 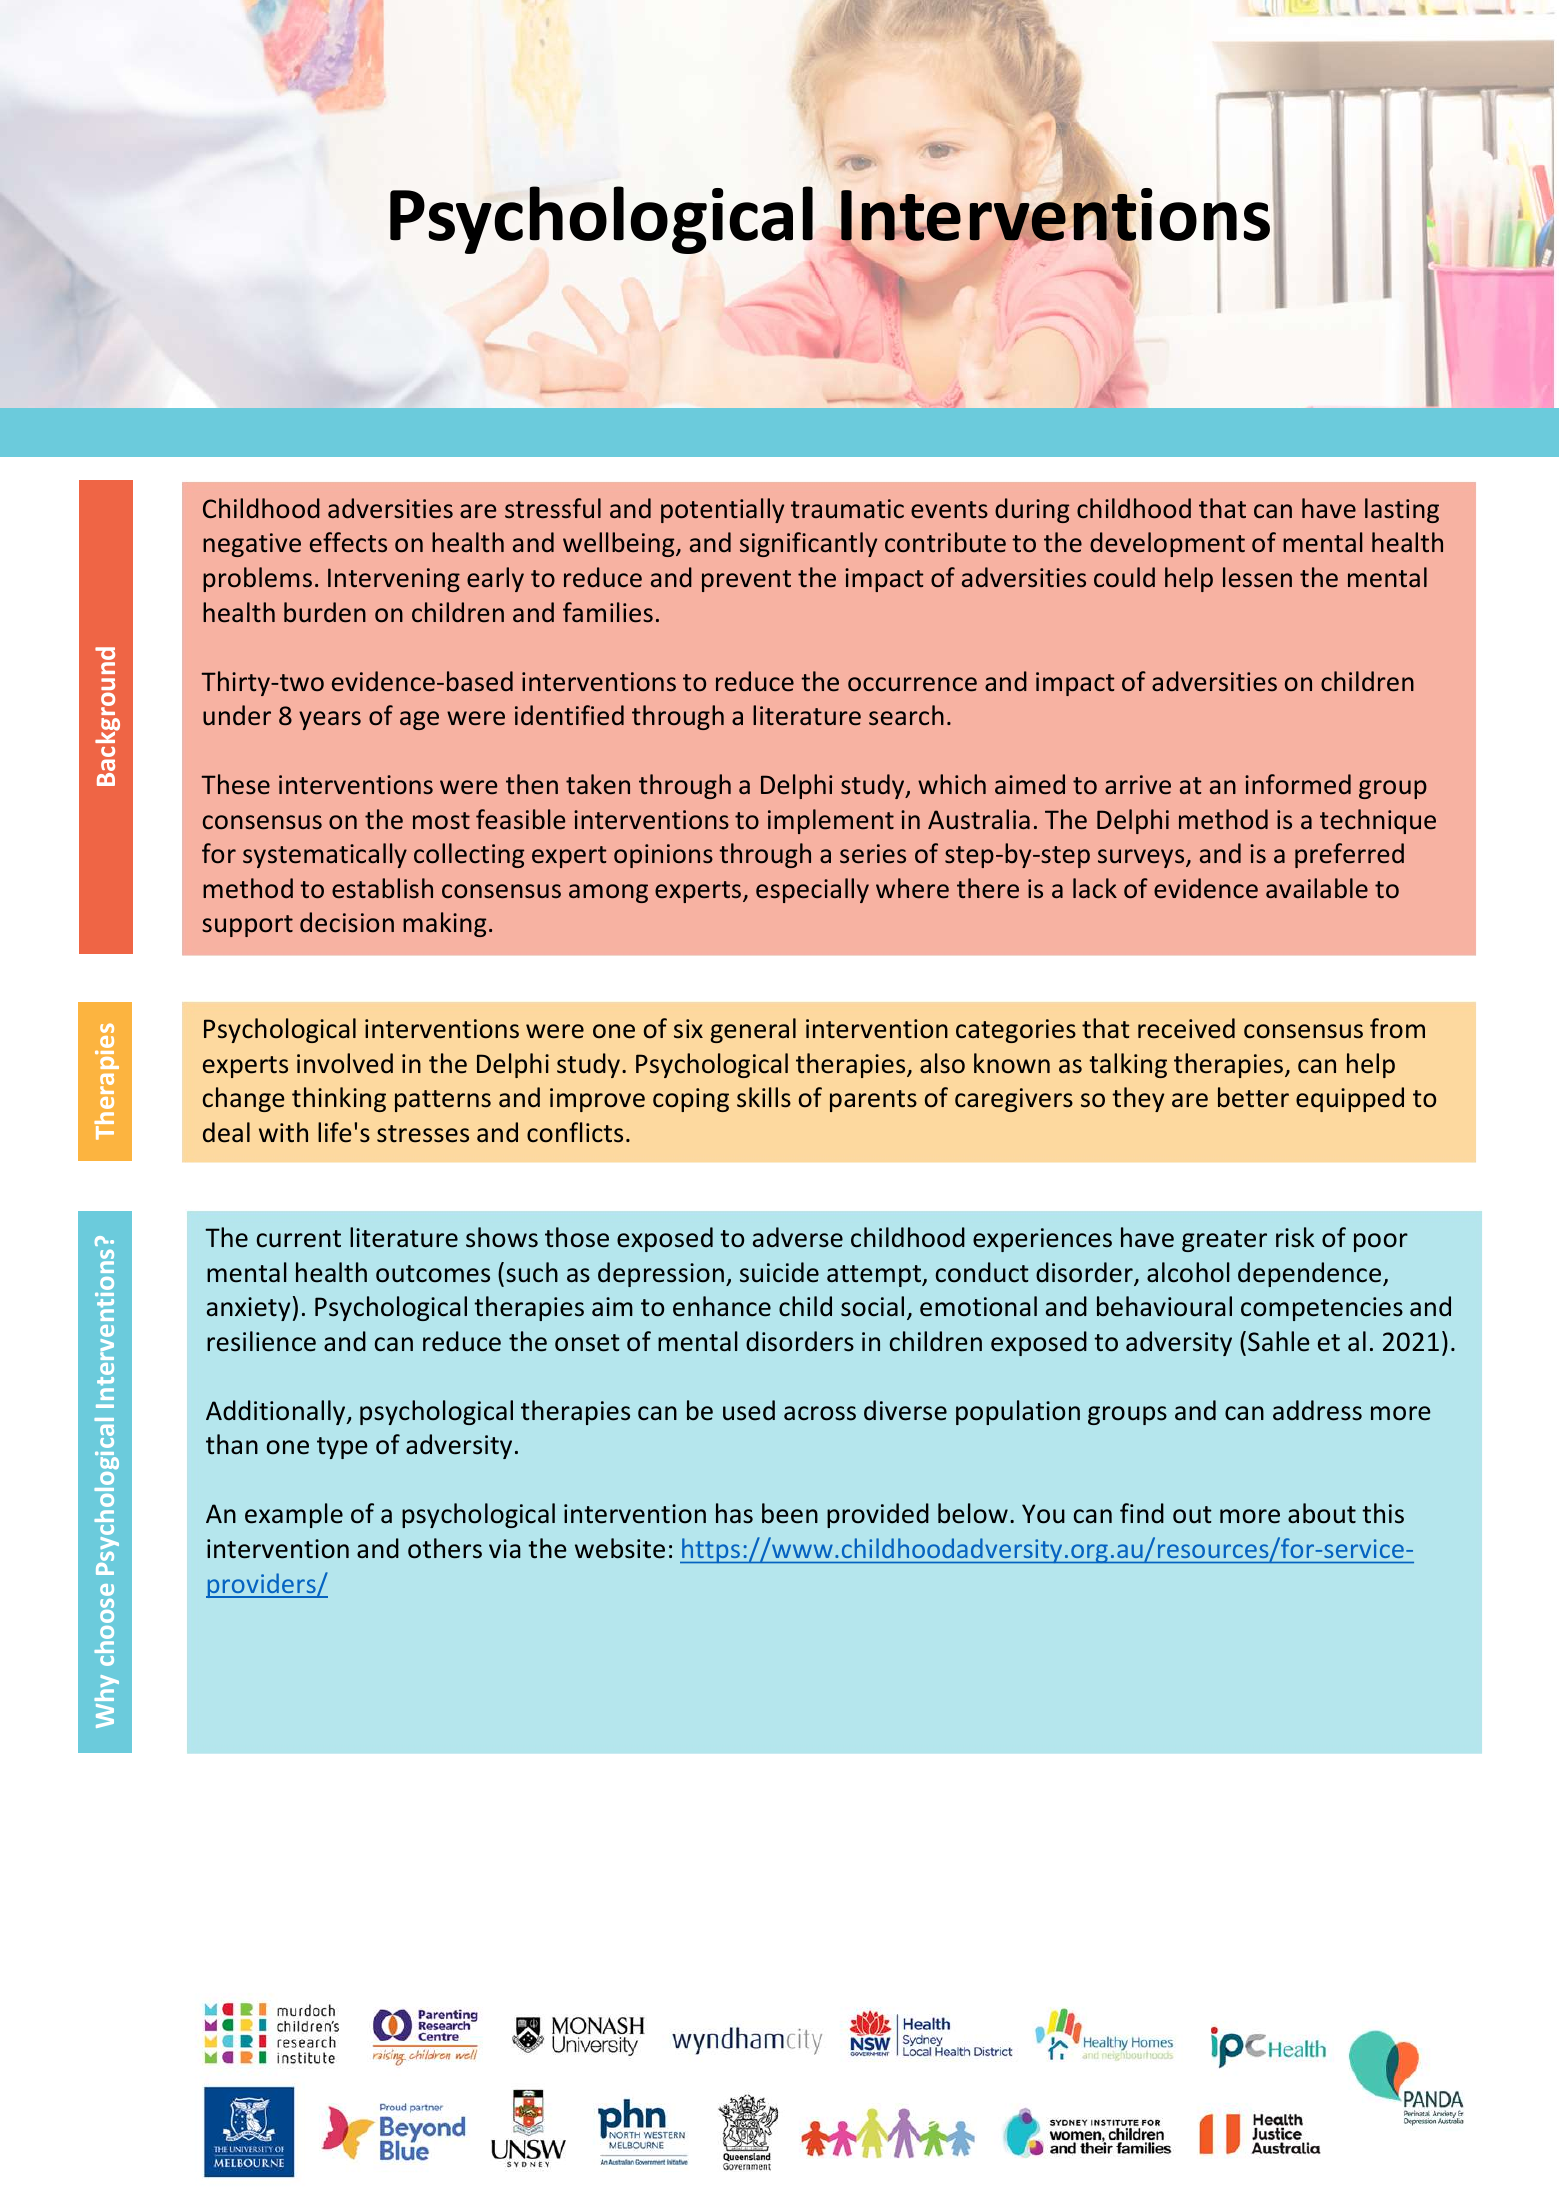 What do you see at coordinates (299, 1239) in the screenshot?
I see `current` at bounding box center [299, 1239].
